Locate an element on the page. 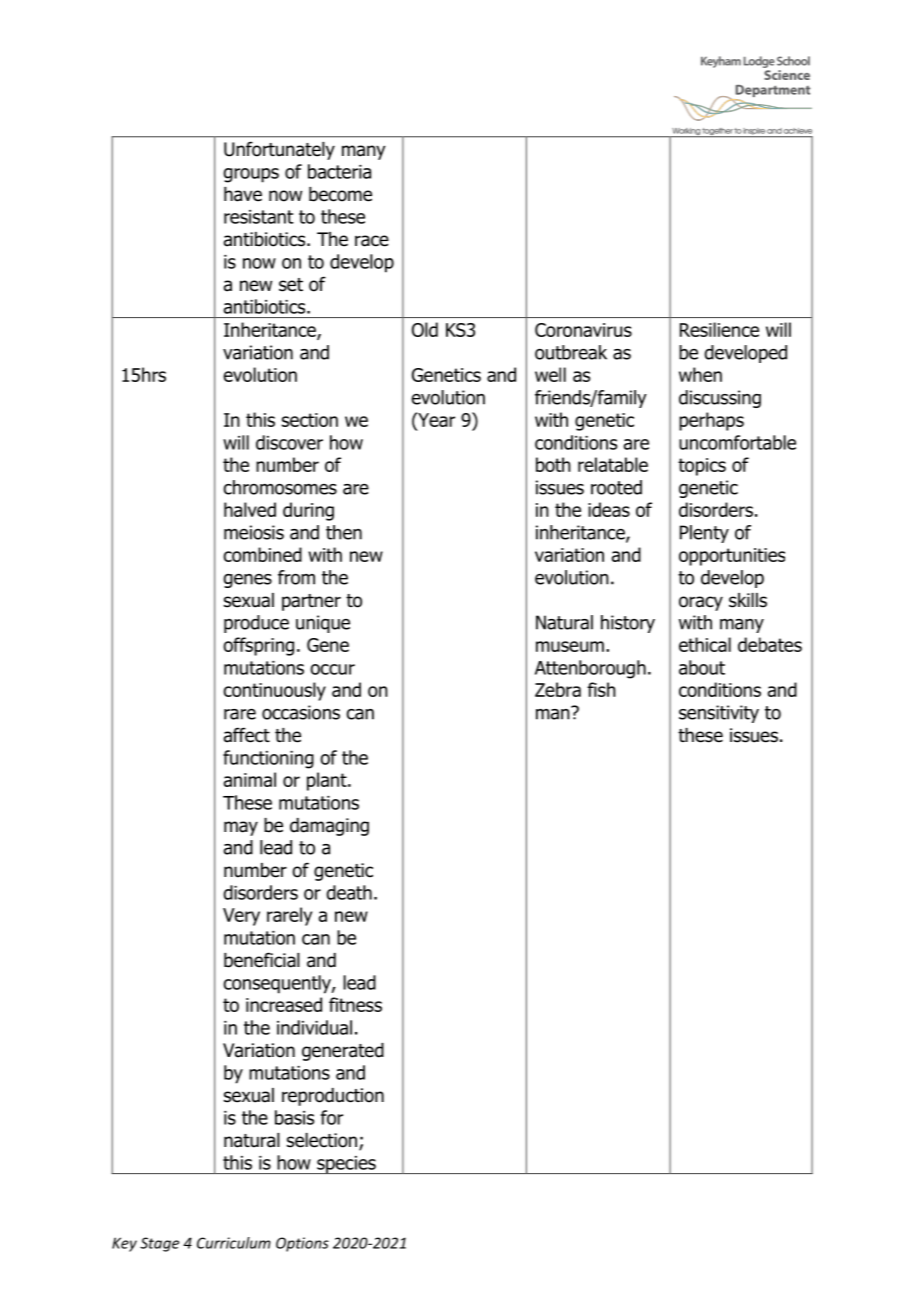 This page has height=1308, width=924. species is located at coordinates (346, 1165).
